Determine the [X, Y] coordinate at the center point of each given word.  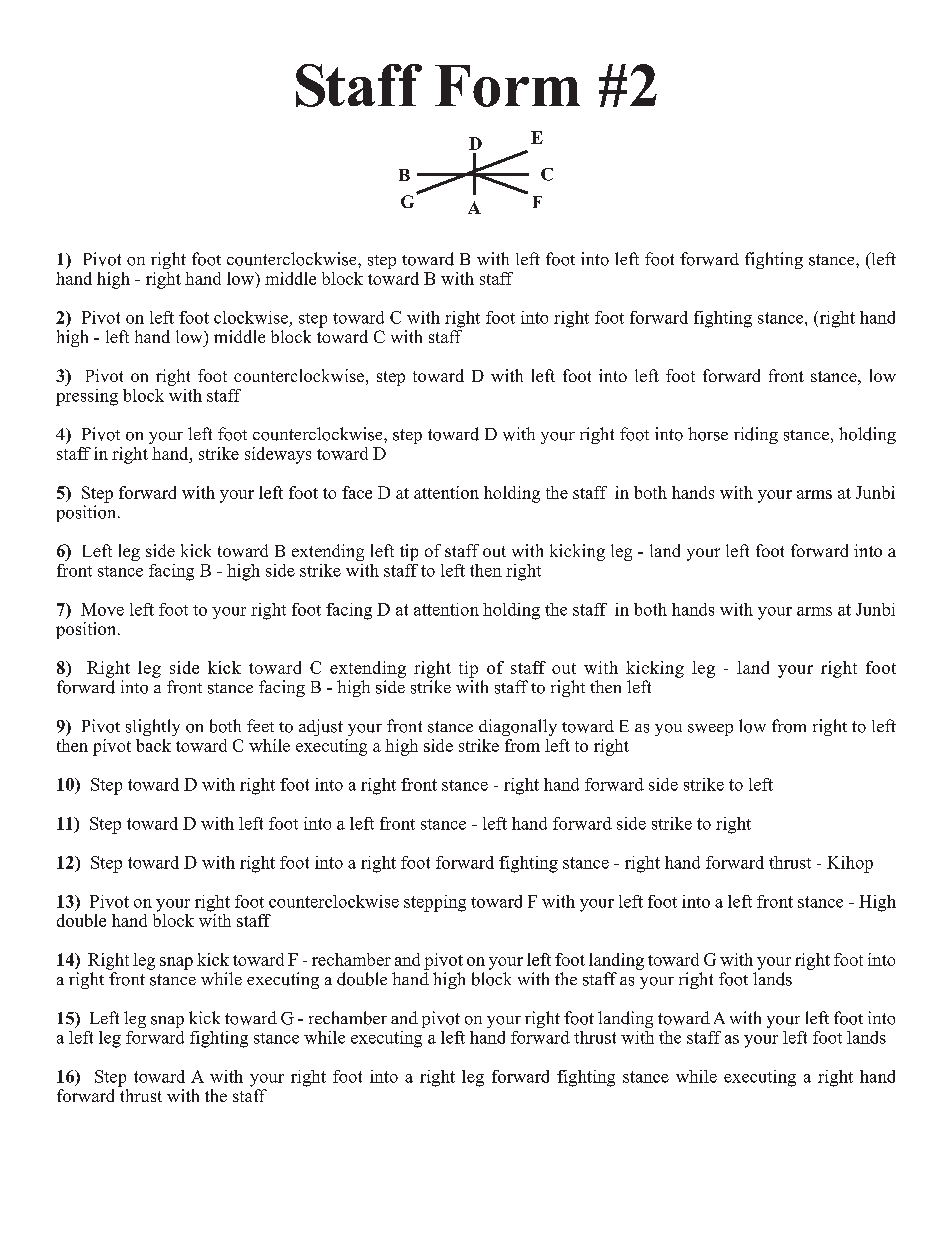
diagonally [518, 727]
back [153, 745]
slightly [153, 727]
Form [507, 86]
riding [756, 435]
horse [708, 434]
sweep [710, 730]
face [357, 492]
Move [102, 609]
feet [260, 725]
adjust [321, 727]
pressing [87, 397]
